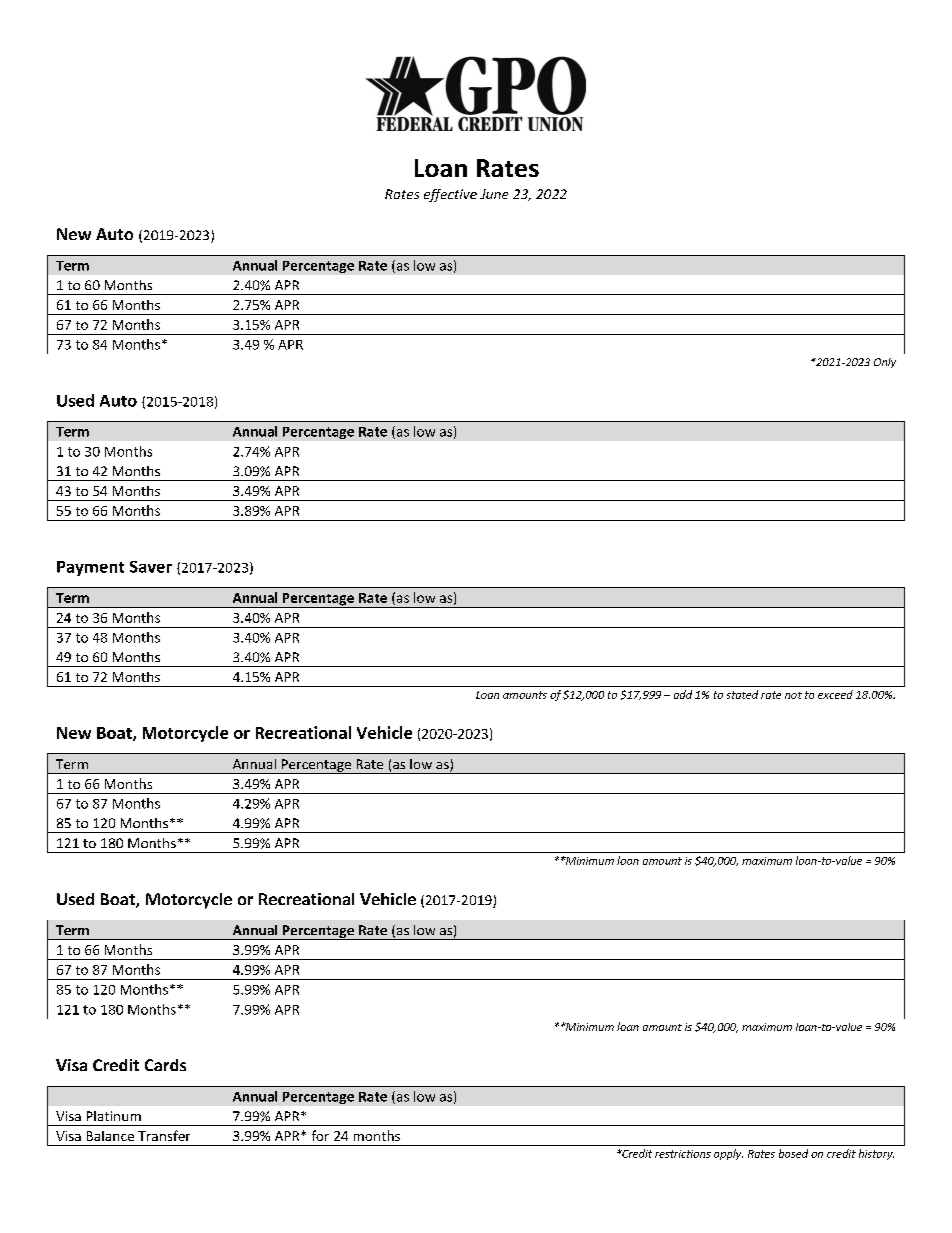 This page has height=1233, width=952. Describe the element at coordinates (494, 194) in the page. I see `June` at that location.
